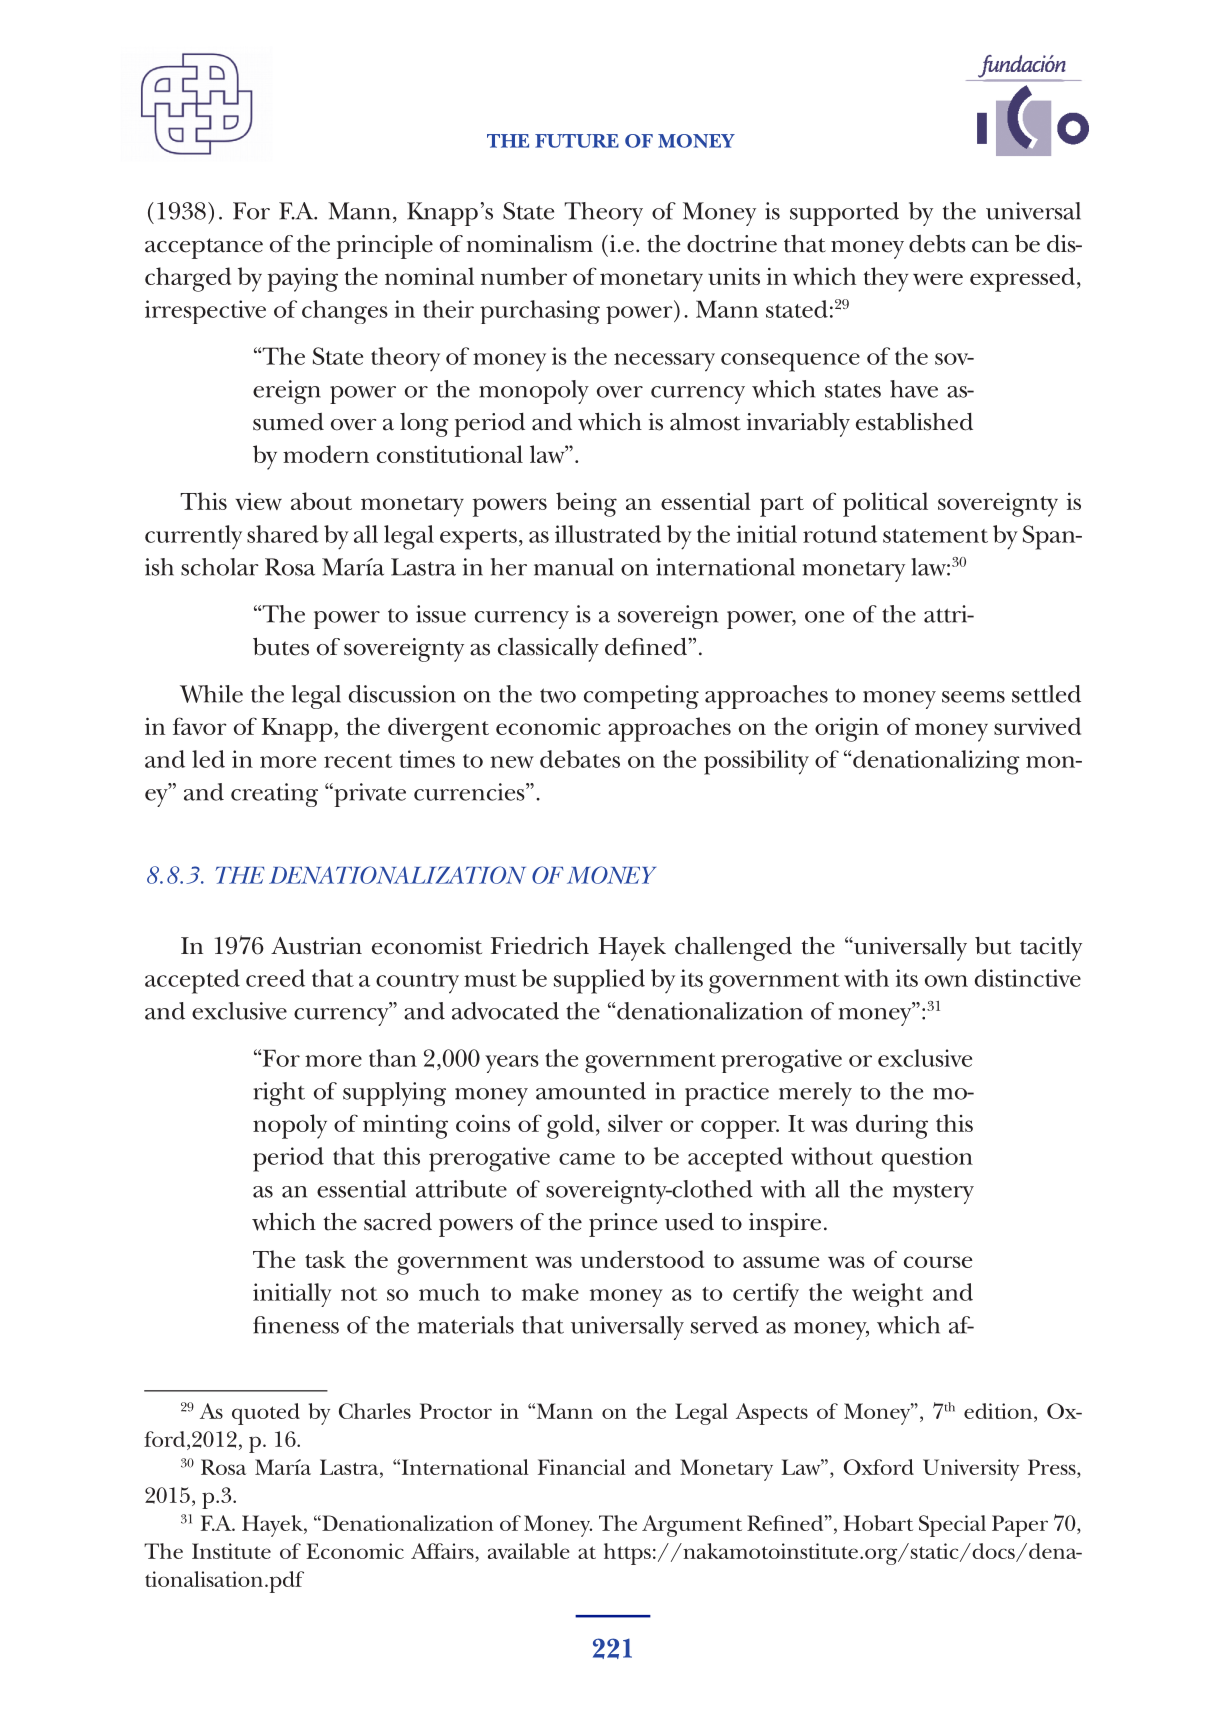 Image resolution: width=1226 pixels, height=1731 pixels. Describe the element at coordinates (892, 1126) in the image. I see `during` at that location.
